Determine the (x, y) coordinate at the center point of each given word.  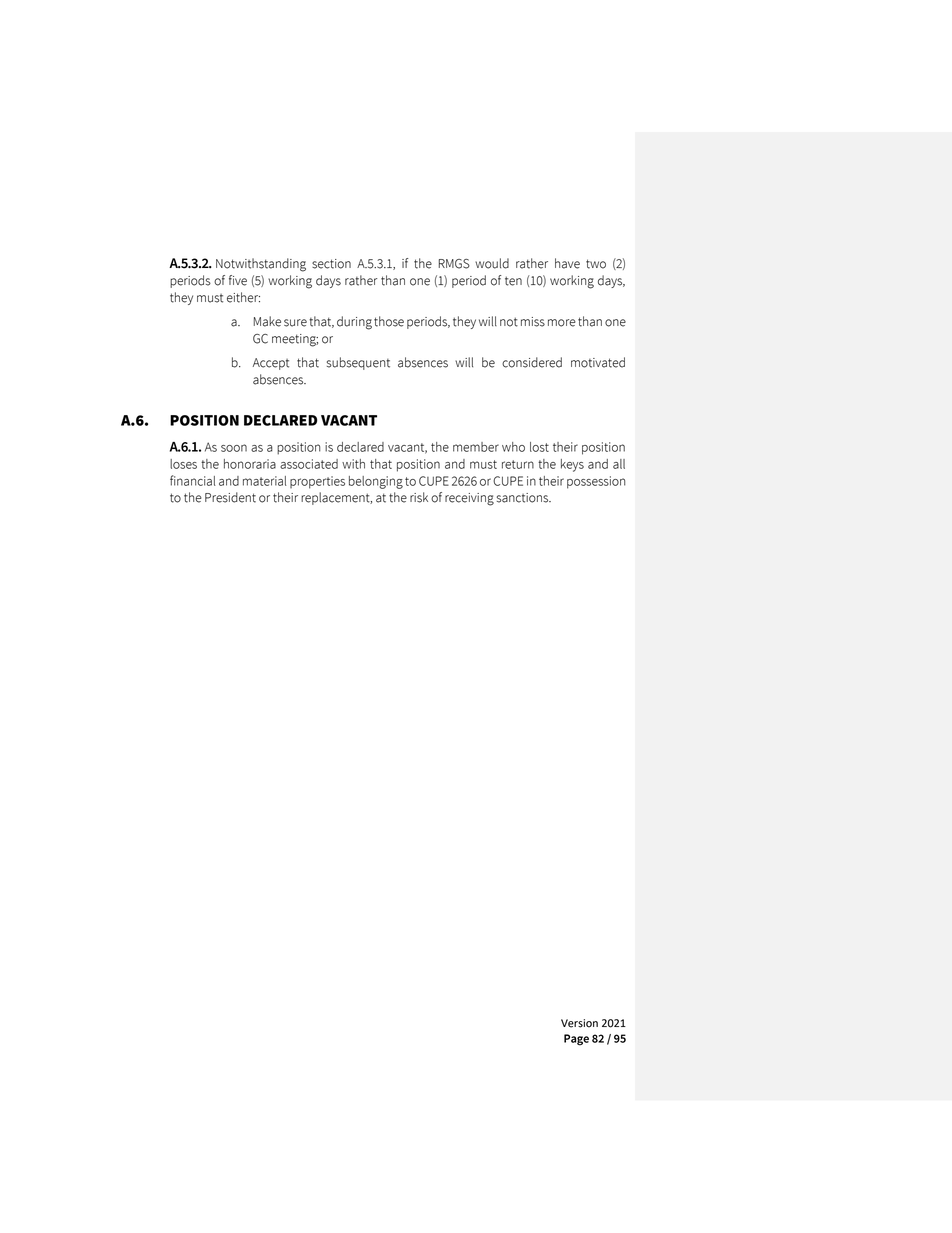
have (567, 263)
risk (419, 497)
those (389, 321)
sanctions (524, 498)
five (238, 280)
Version (579, 1023)
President (230, 497)
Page (576, 1040)
